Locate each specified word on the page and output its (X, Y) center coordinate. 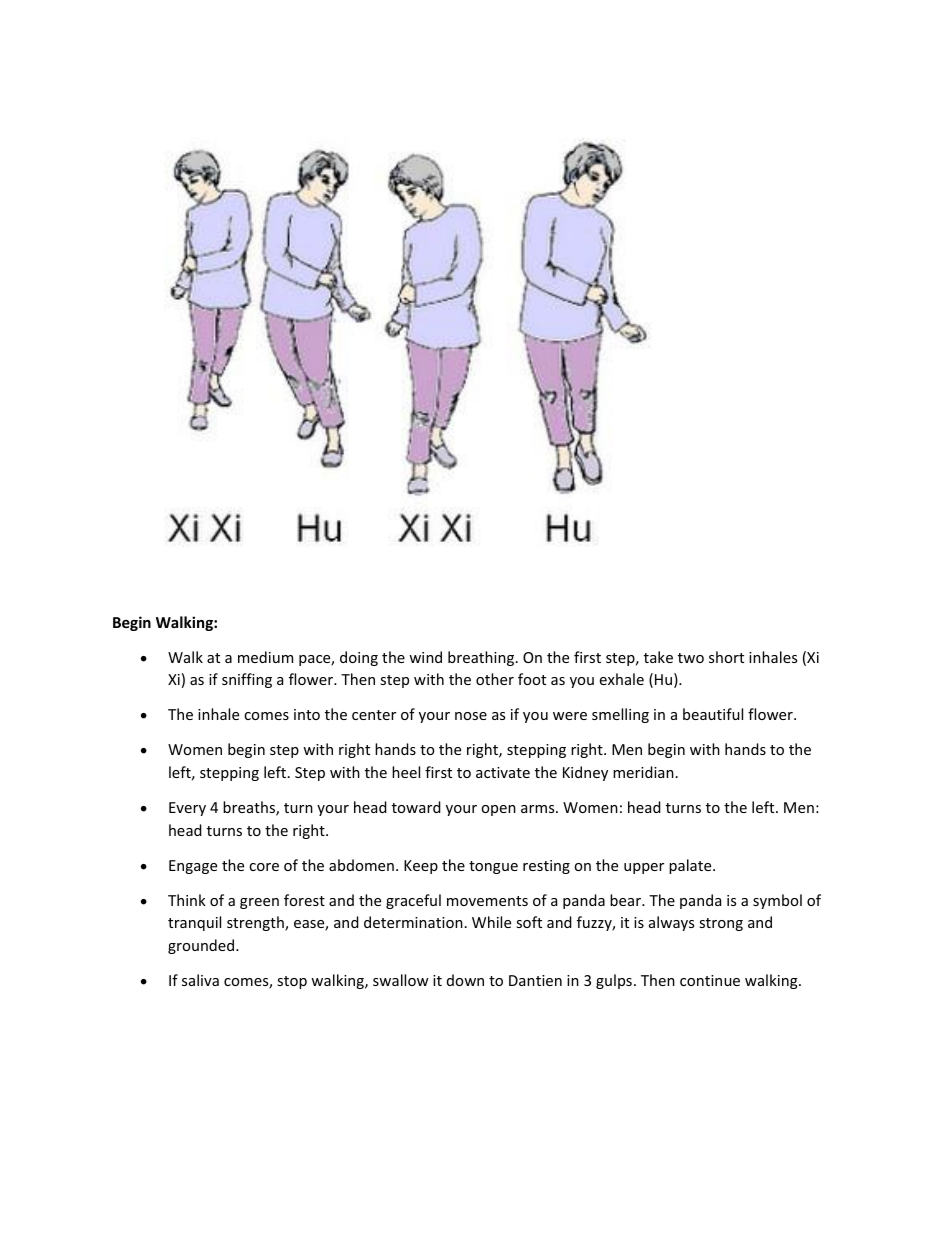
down (465, 980)
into (307, 714)
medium (265, 657)
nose (471, 716)
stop (292, 982)
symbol (777, 901)
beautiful (713, 714)
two (691, 658)
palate (691, 866)
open (498, 810)
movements (487, 901)
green (259, 903)
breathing (482, 658)
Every (187, 809)
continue (710, 980)
